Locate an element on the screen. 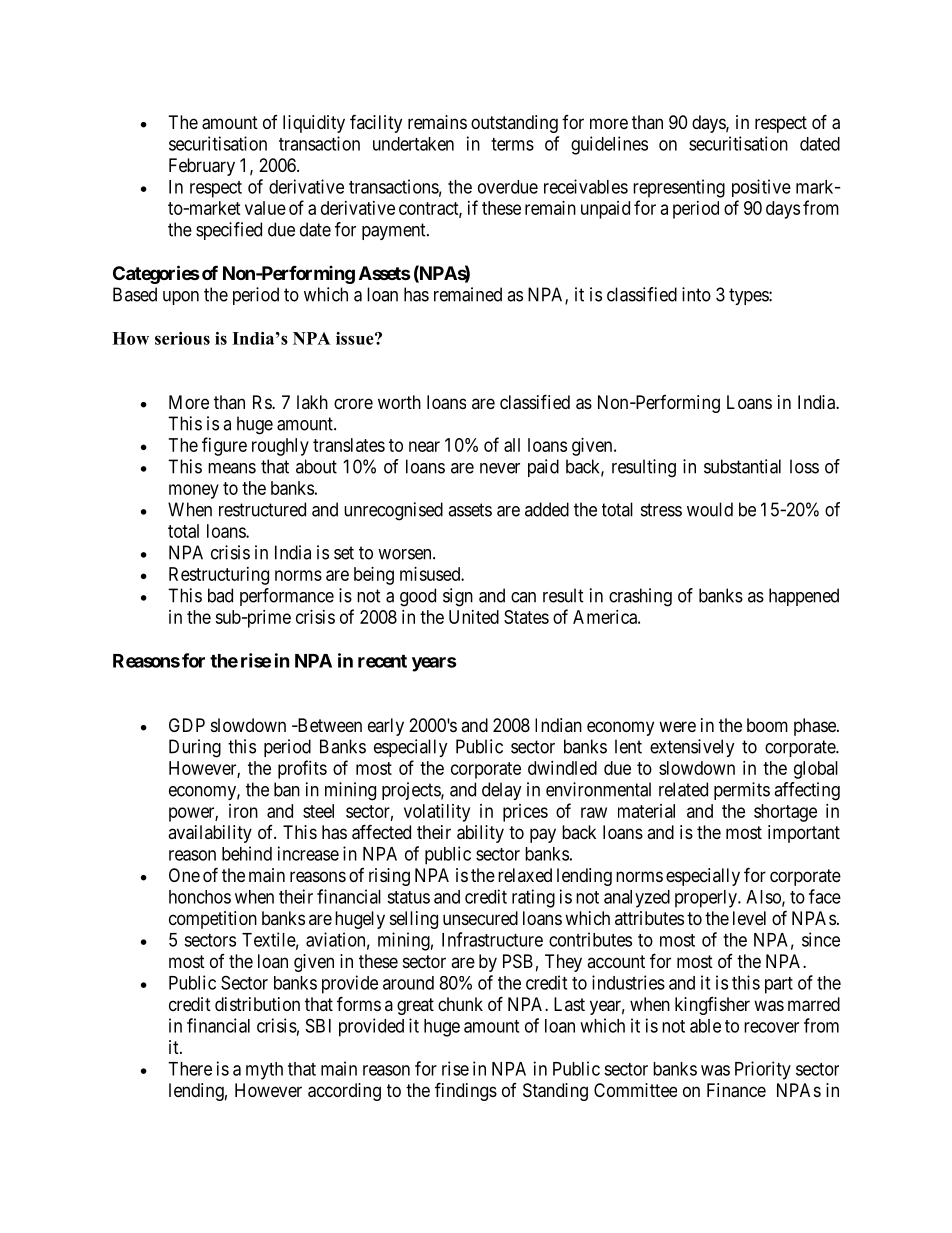 This screenshot has height=1233, width=952. positive is located at coordinates (761, 188).
